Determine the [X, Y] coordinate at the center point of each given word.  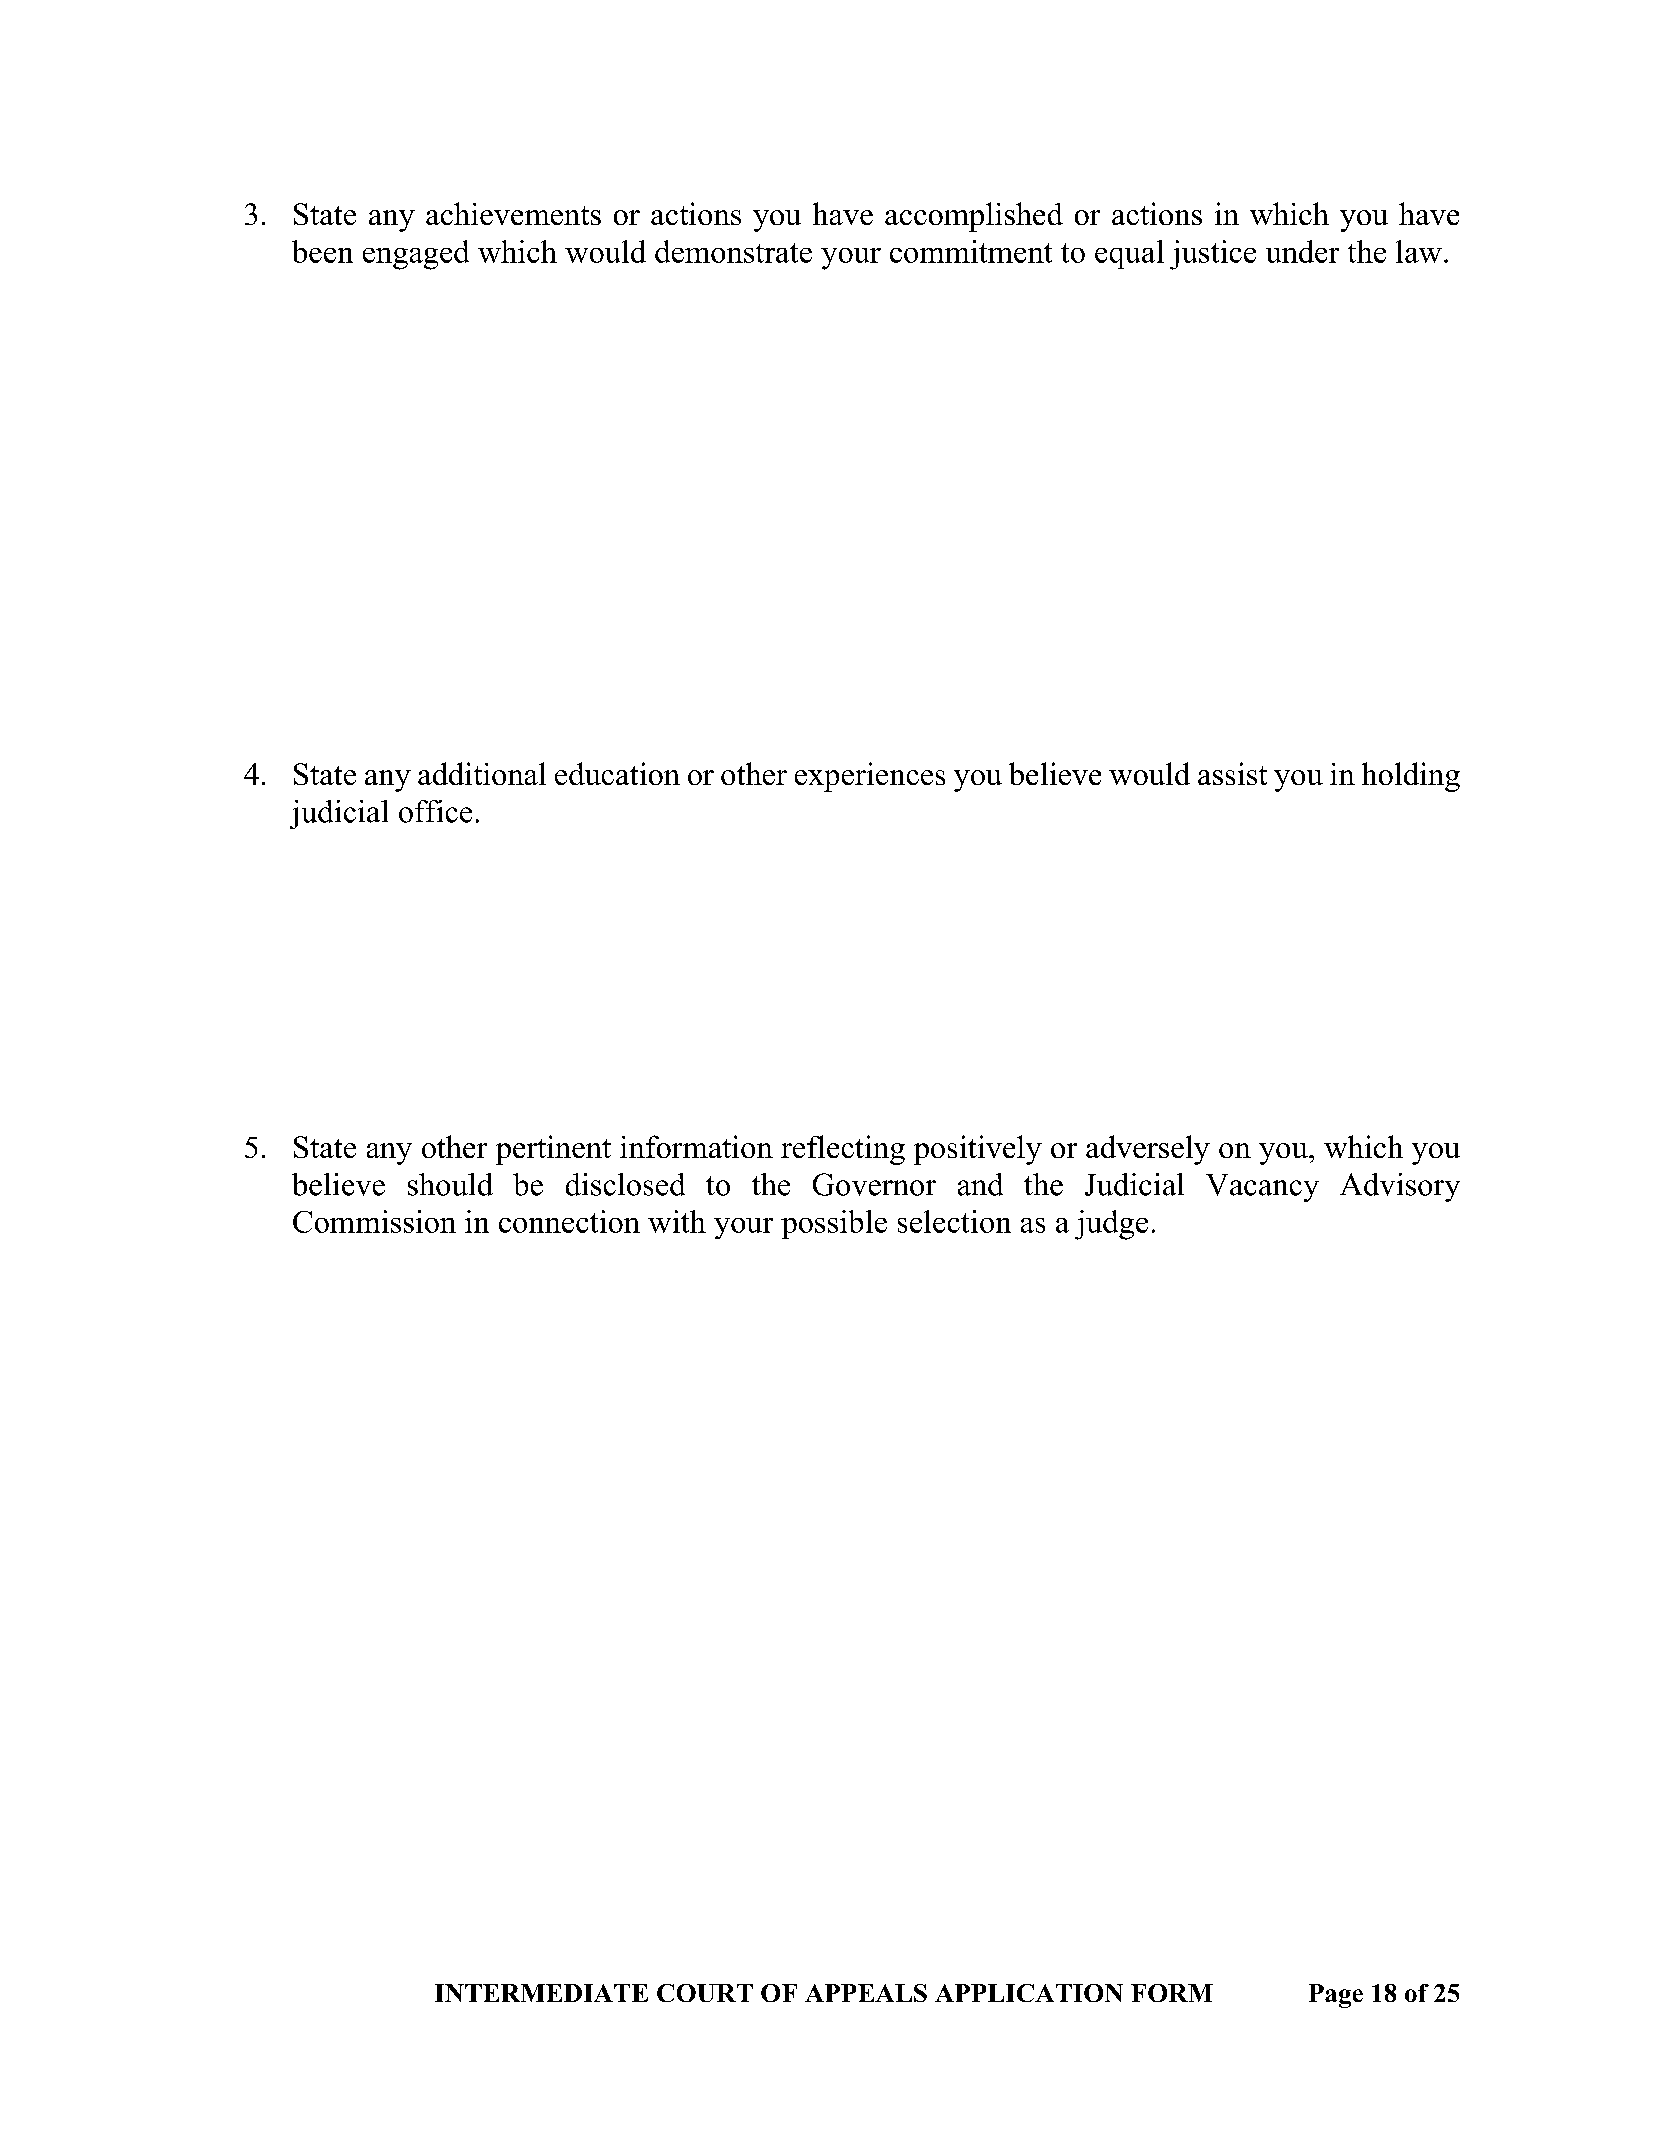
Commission [374, 1221]
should [450, 1184]
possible [834, 1224]
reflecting [843, 1150]
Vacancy [1262, 1188]
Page [1336, 1996]
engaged [416, 255]
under [1302, 251]
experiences [870, 777]
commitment [971, 251]
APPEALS [866, 1993]
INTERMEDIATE [541, 1993]
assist [1232, 773]
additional [482, 773]
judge [1111, 1225]
